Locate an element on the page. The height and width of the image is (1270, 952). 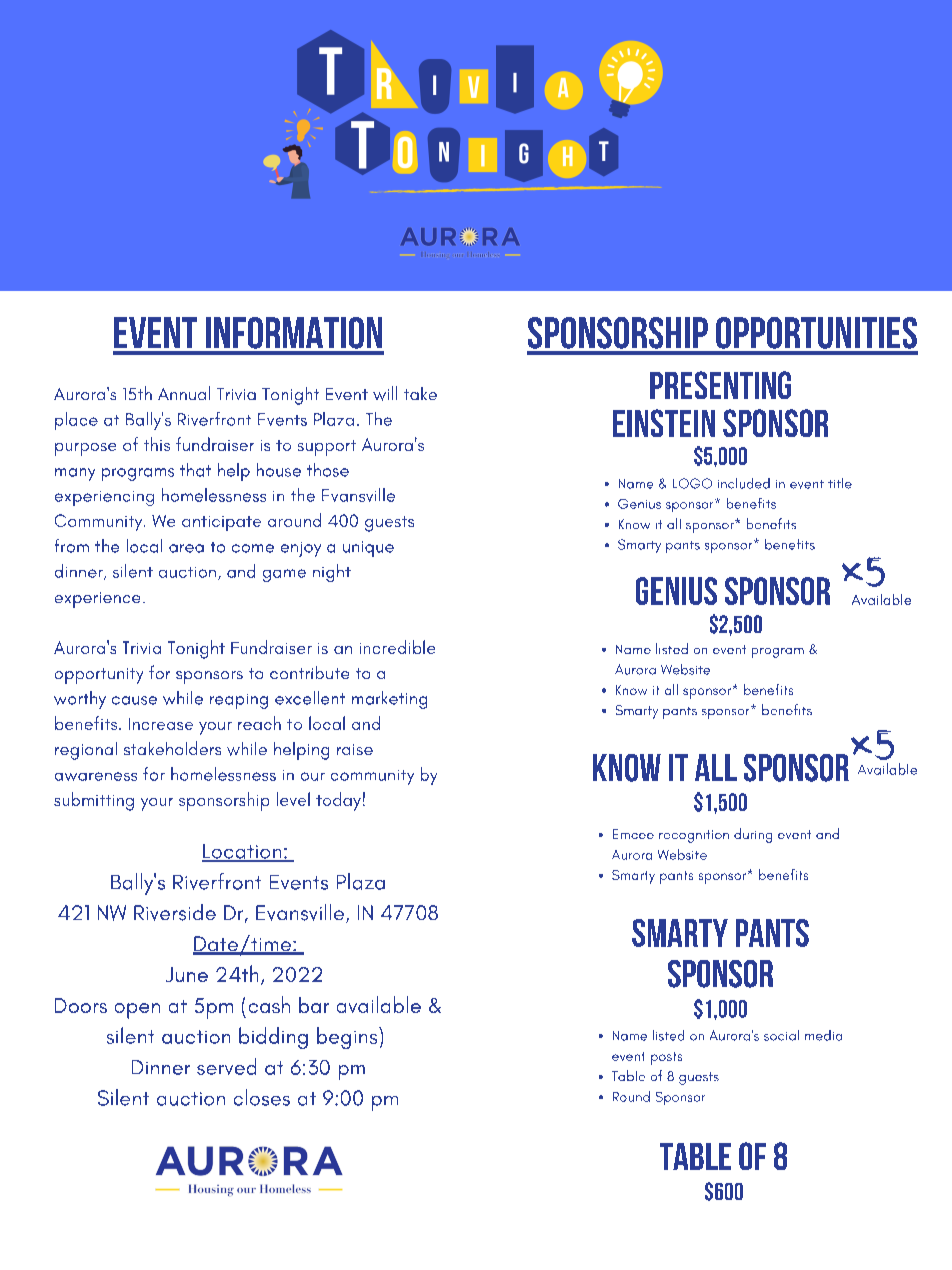
served is located at coordinates (226, 1066).
